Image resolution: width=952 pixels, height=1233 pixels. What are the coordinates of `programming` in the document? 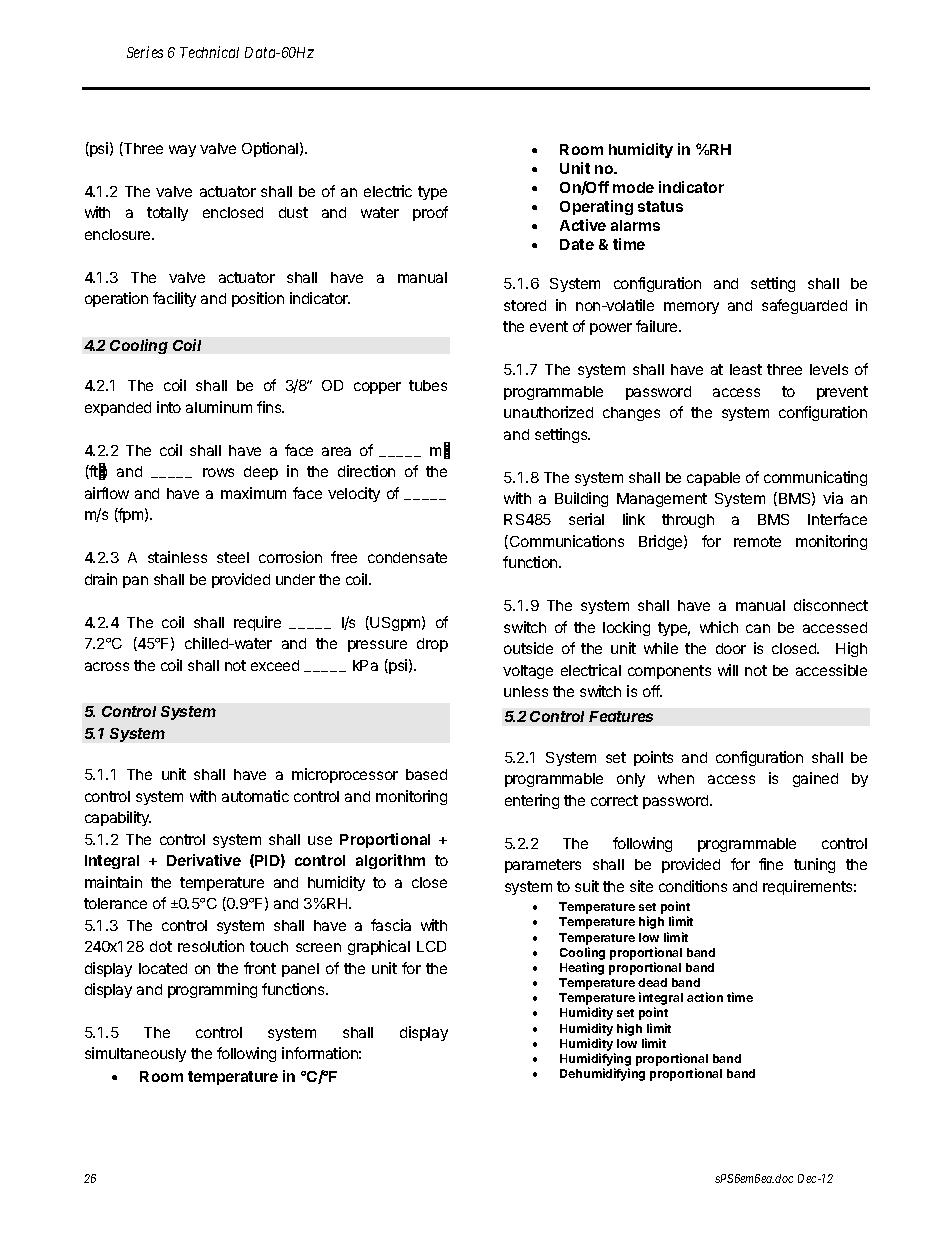 It's located at (212, 990).
